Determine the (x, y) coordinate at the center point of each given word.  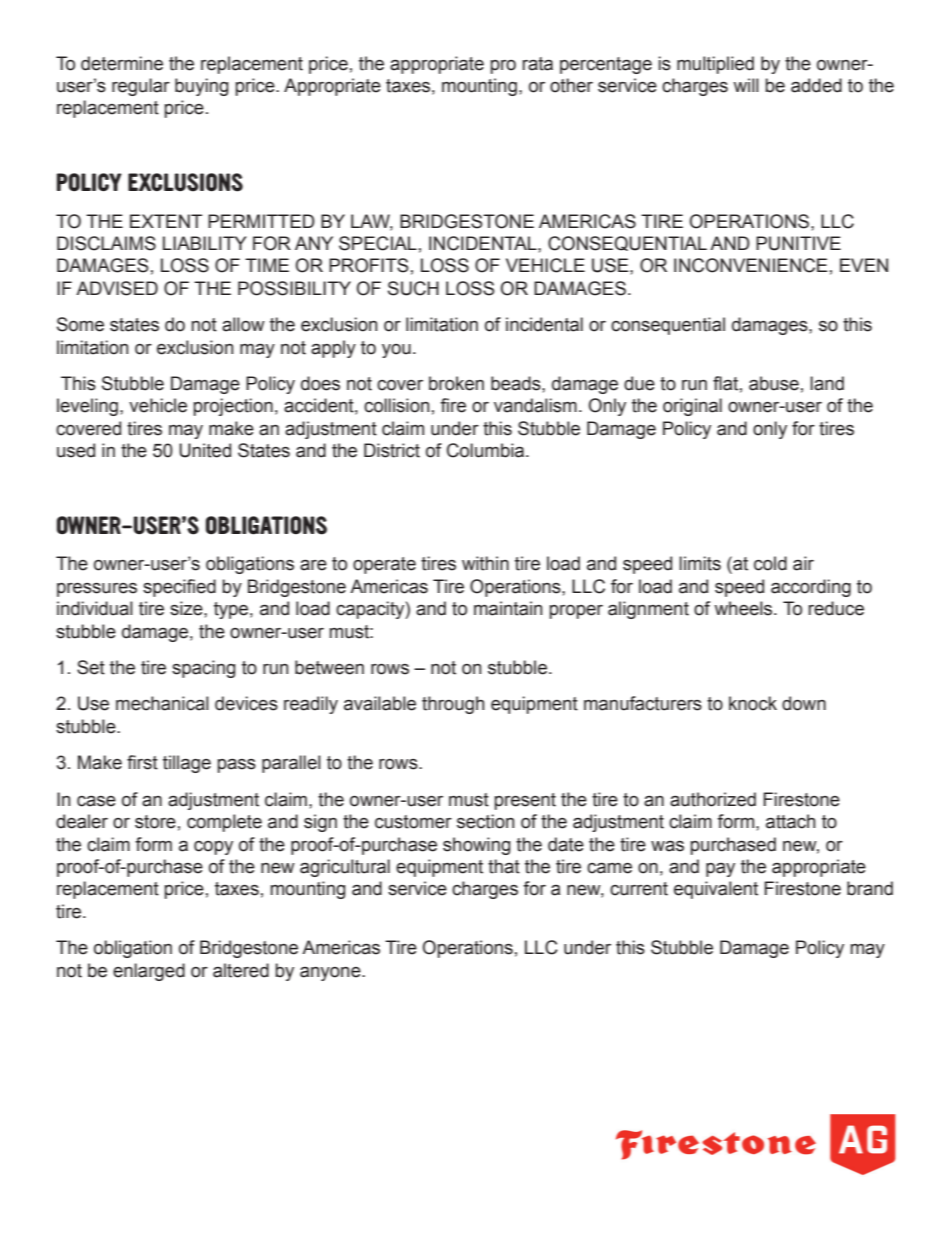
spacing (204, 669)
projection (233, 407)
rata (537, 64)
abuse (774, 383)
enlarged (149, 972)
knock (753, 703)
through (453, 705)
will (746, 85)
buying (202, 87)
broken (456, 383)
